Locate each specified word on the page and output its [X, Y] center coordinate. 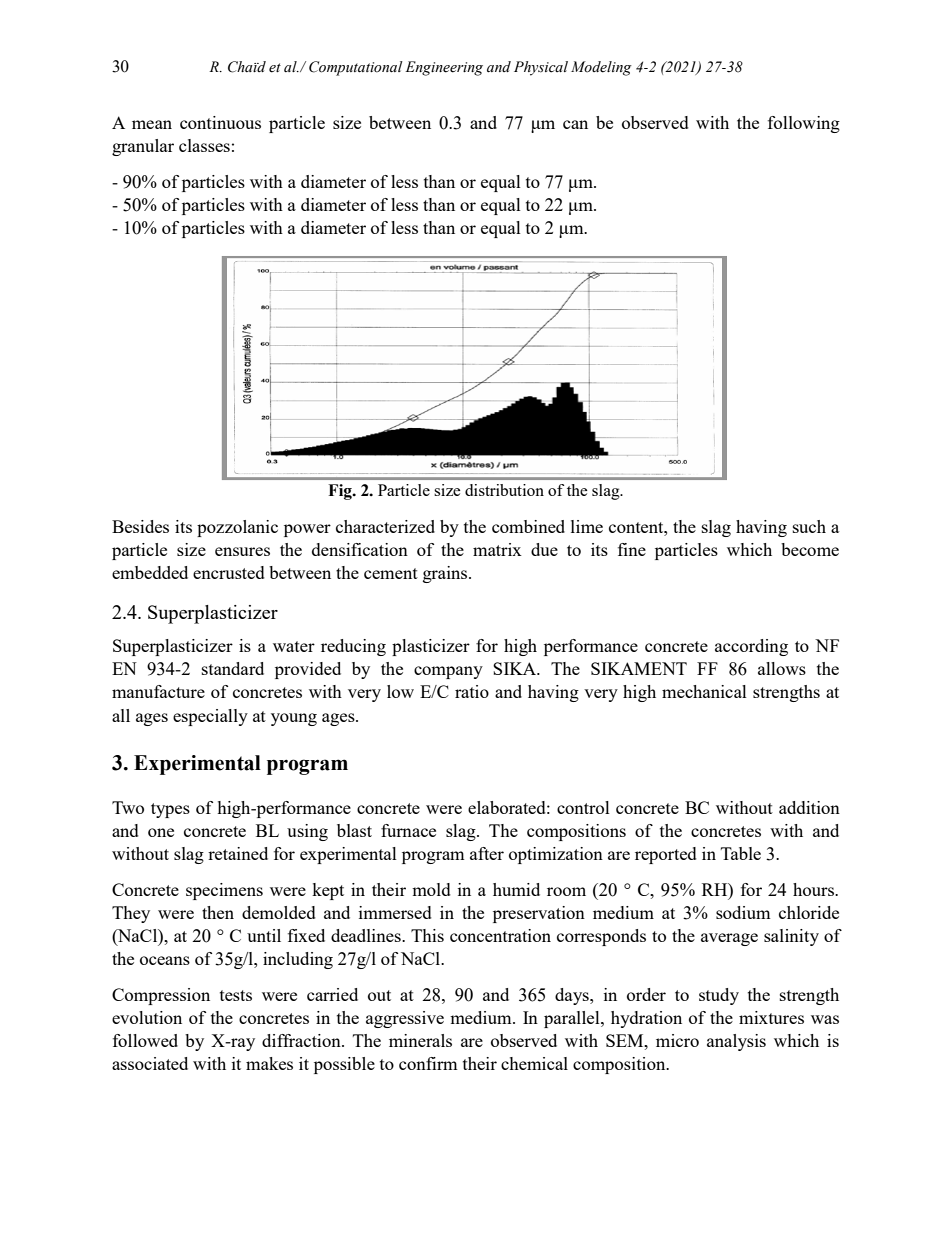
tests [236, 995]
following [804, 124]
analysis [736, 1042]
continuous [220, 122]
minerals [420, 1040]
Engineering [444, 68]
